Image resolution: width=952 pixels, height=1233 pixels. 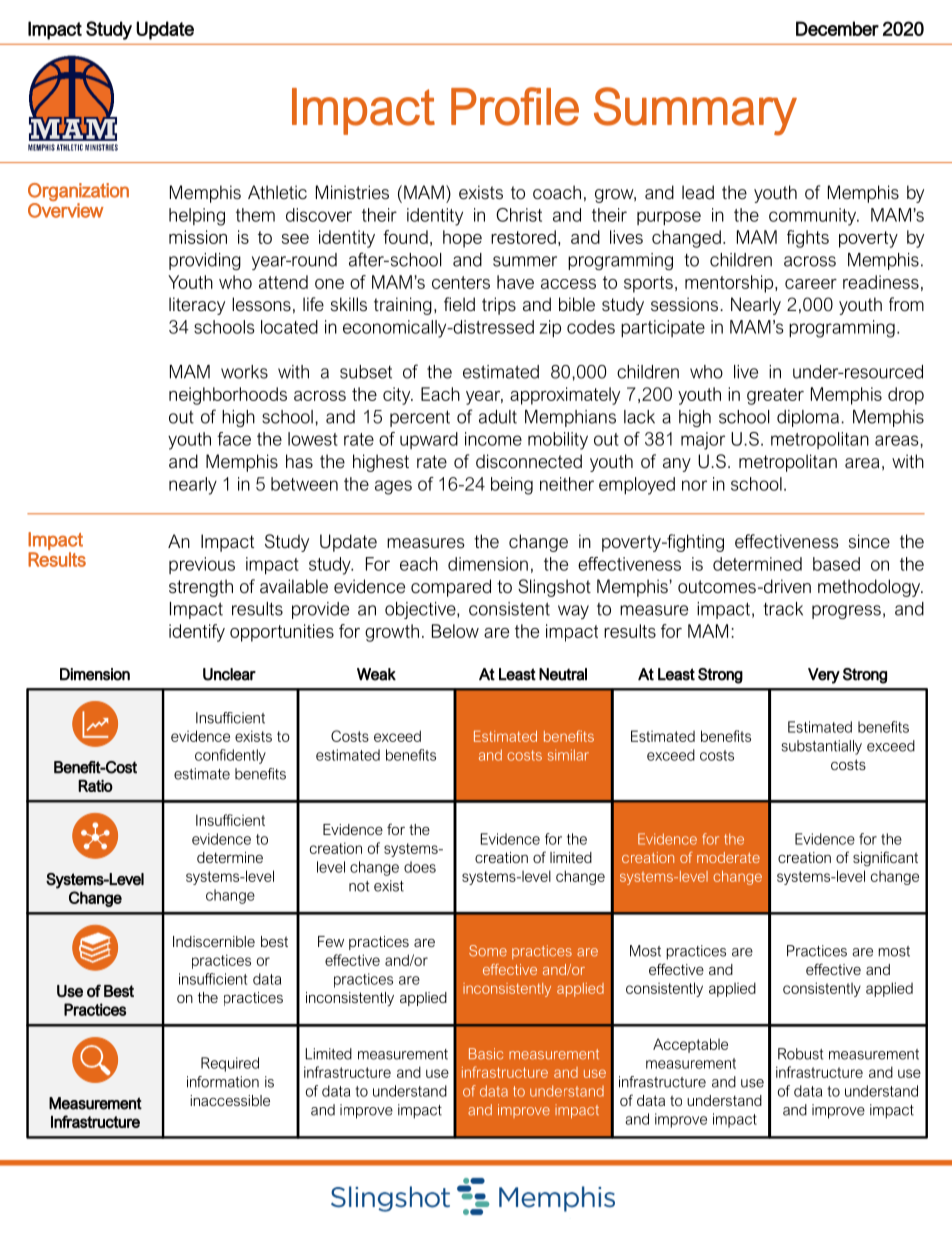 What do you see at coordinates (230, 1064) in the screenshot?
I see `Required` at bounding box center [230, 1064].
